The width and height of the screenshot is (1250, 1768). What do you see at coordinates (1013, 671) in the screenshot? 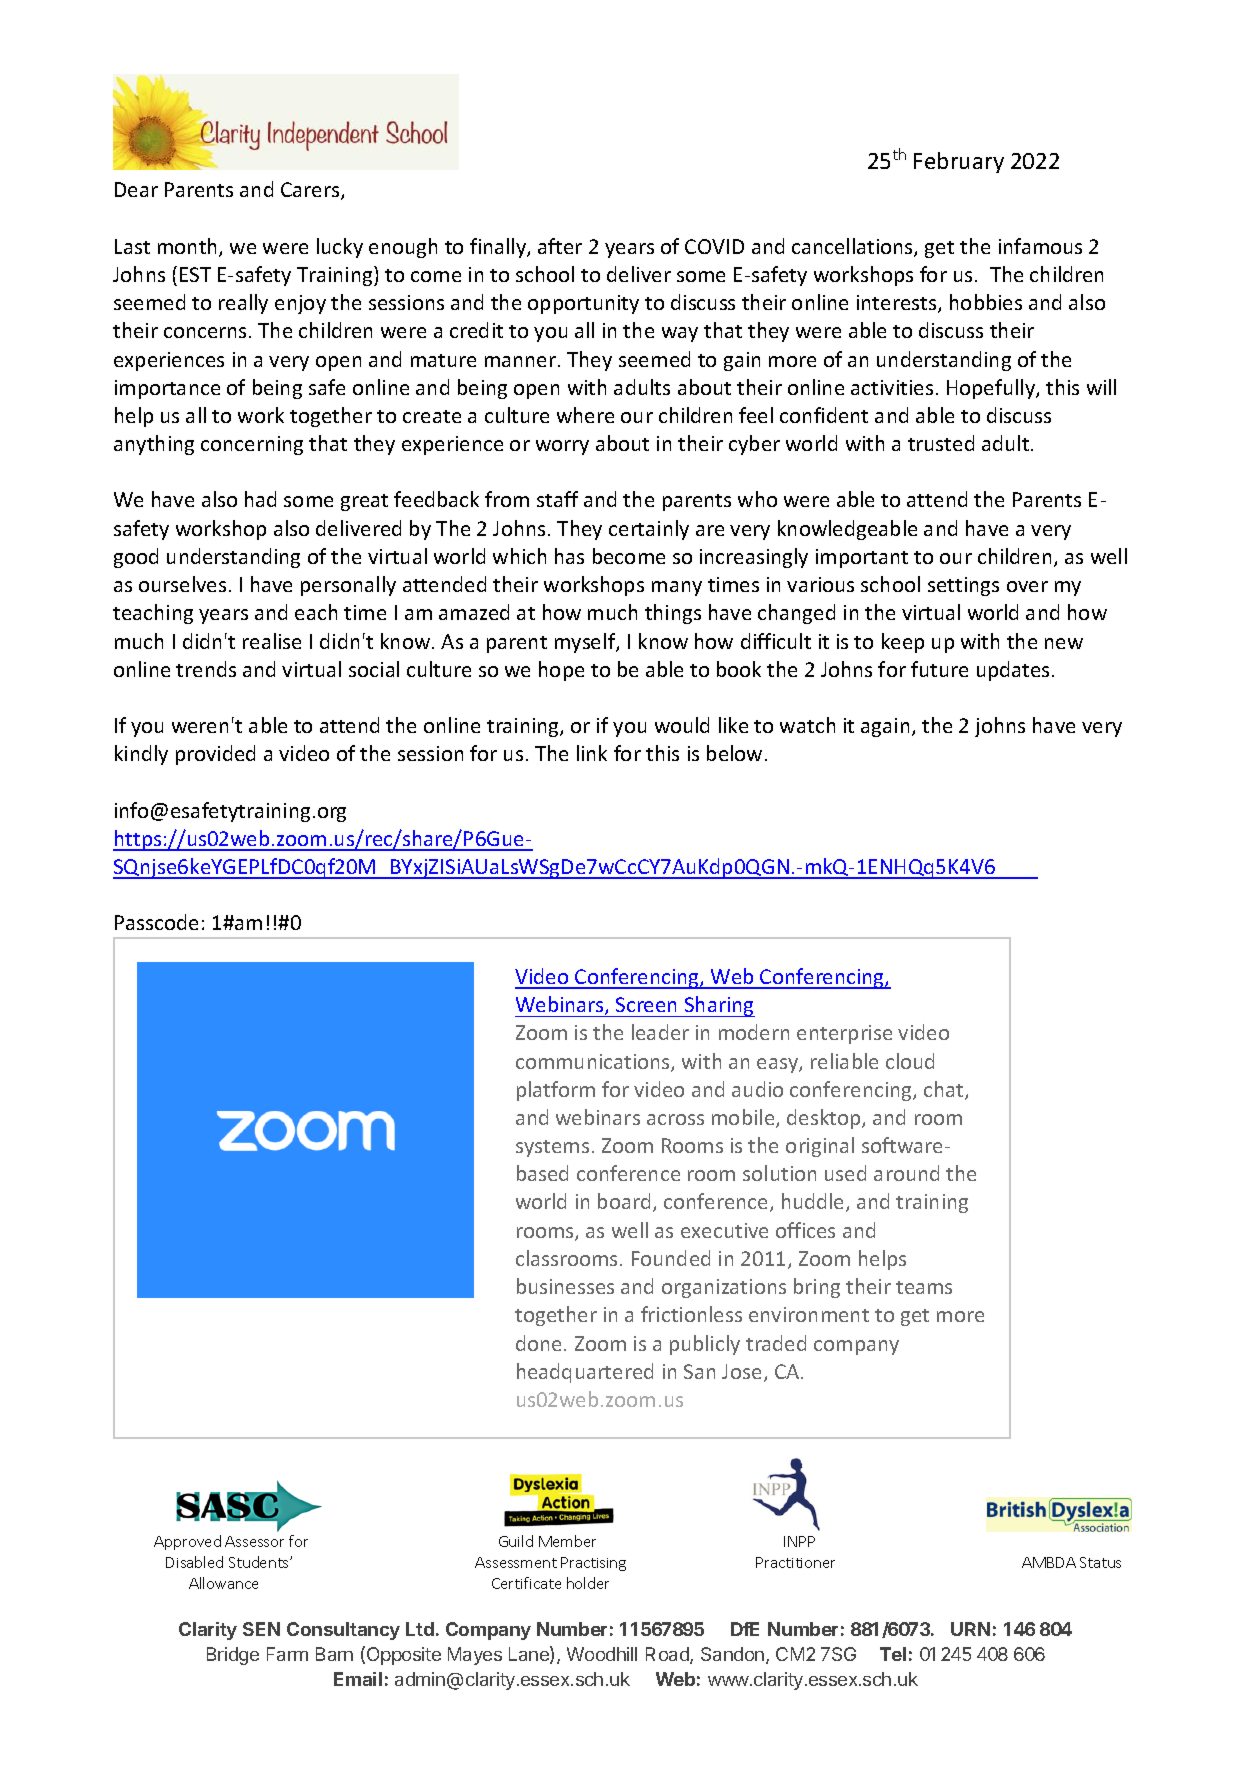
I see `updates` at bounding box center [1013, 671].
